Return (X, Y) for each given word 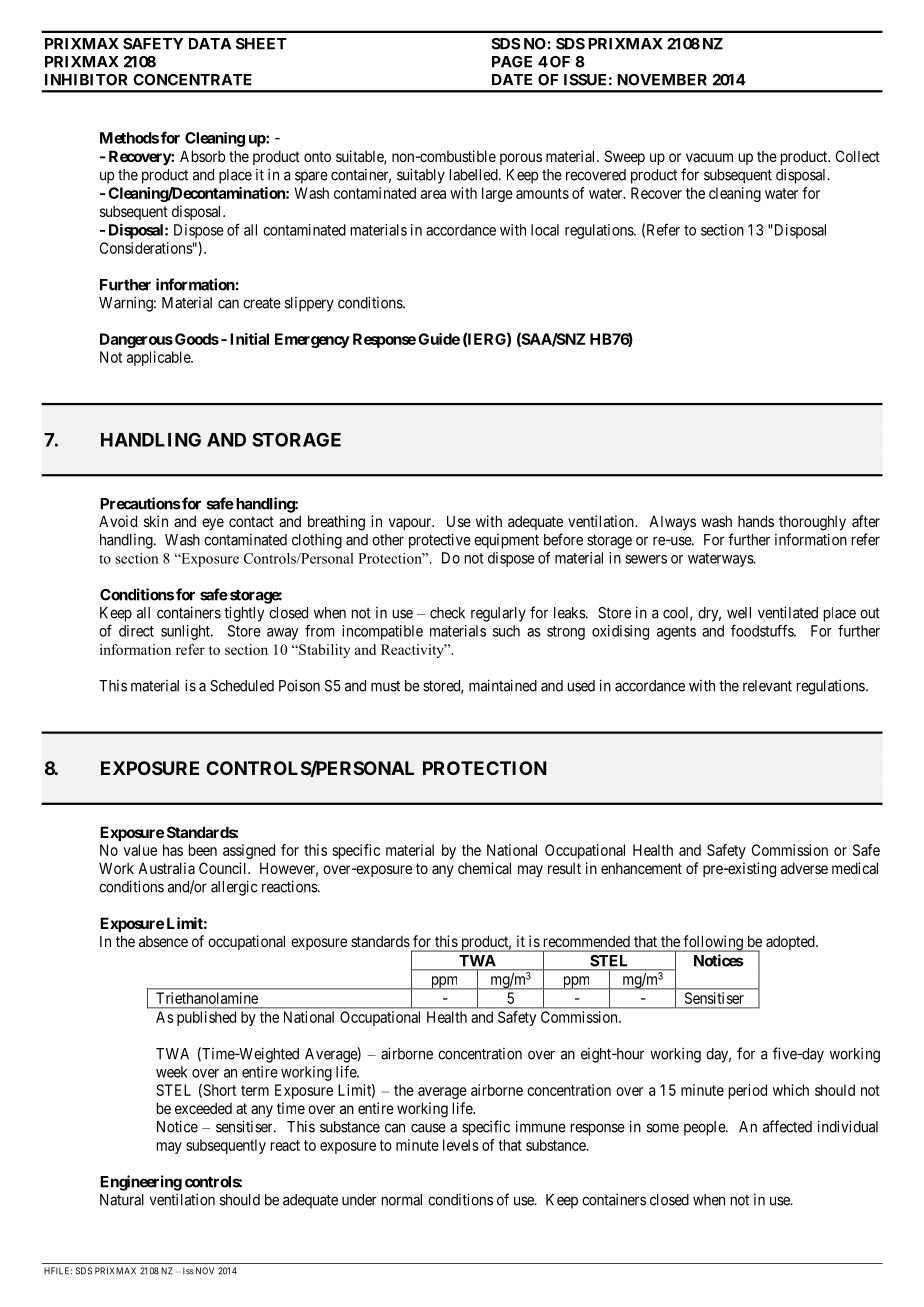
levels (461, 1145)
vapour (411, 524)
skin (156, 521)
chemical (484, 868)
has (173, 850)
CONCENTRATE (192, 80)
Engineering (141, 1183)
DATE (512, 79)
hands (756, 521)
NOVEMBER (662, 80)
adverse (804, 868)
